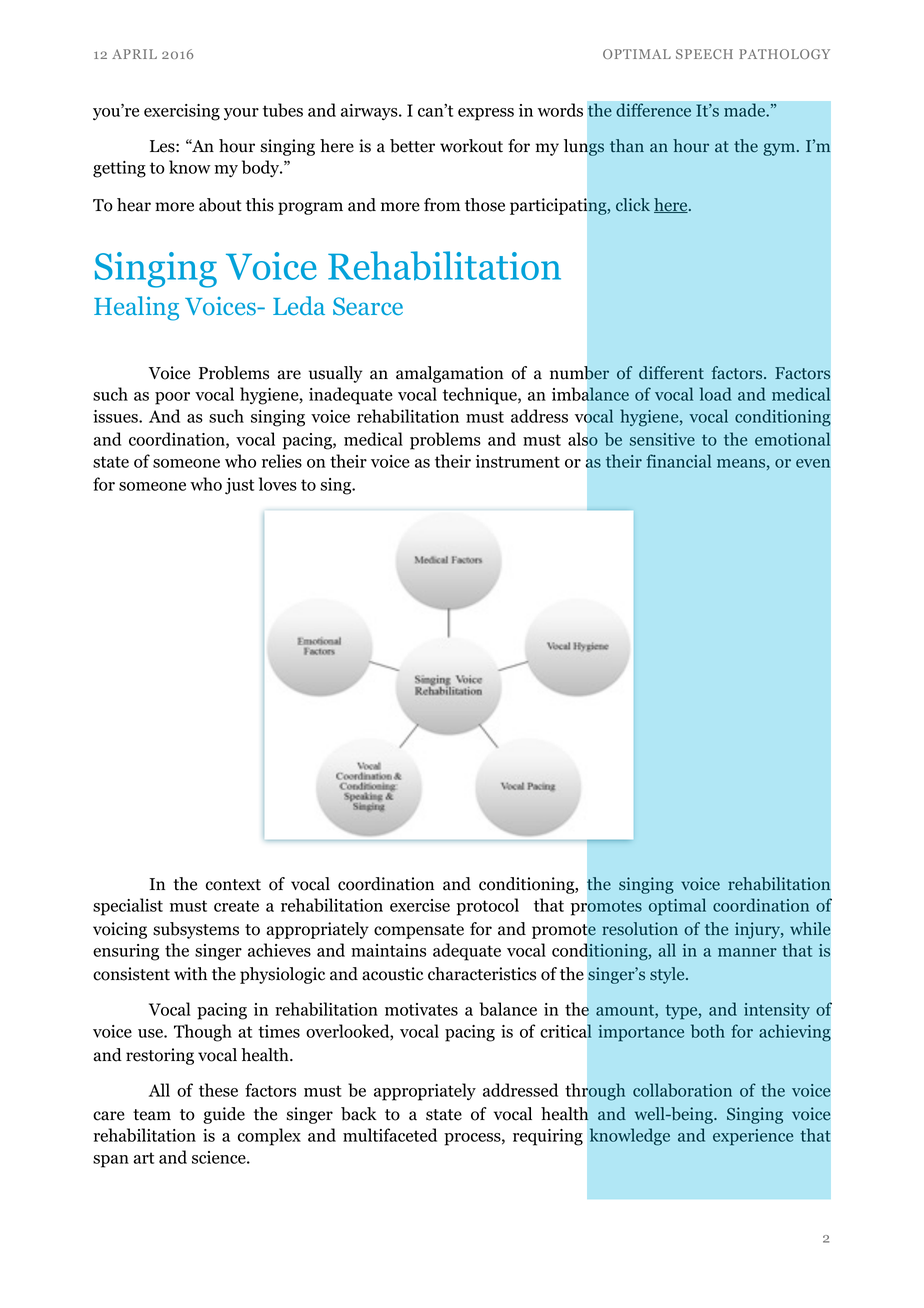 Image resolution: width=924 pixels, height=1308 pixels. What do you see at coordinates (704, 54) in the screenshot?
I see `SPEECH` at bounding box center [704, 54].
